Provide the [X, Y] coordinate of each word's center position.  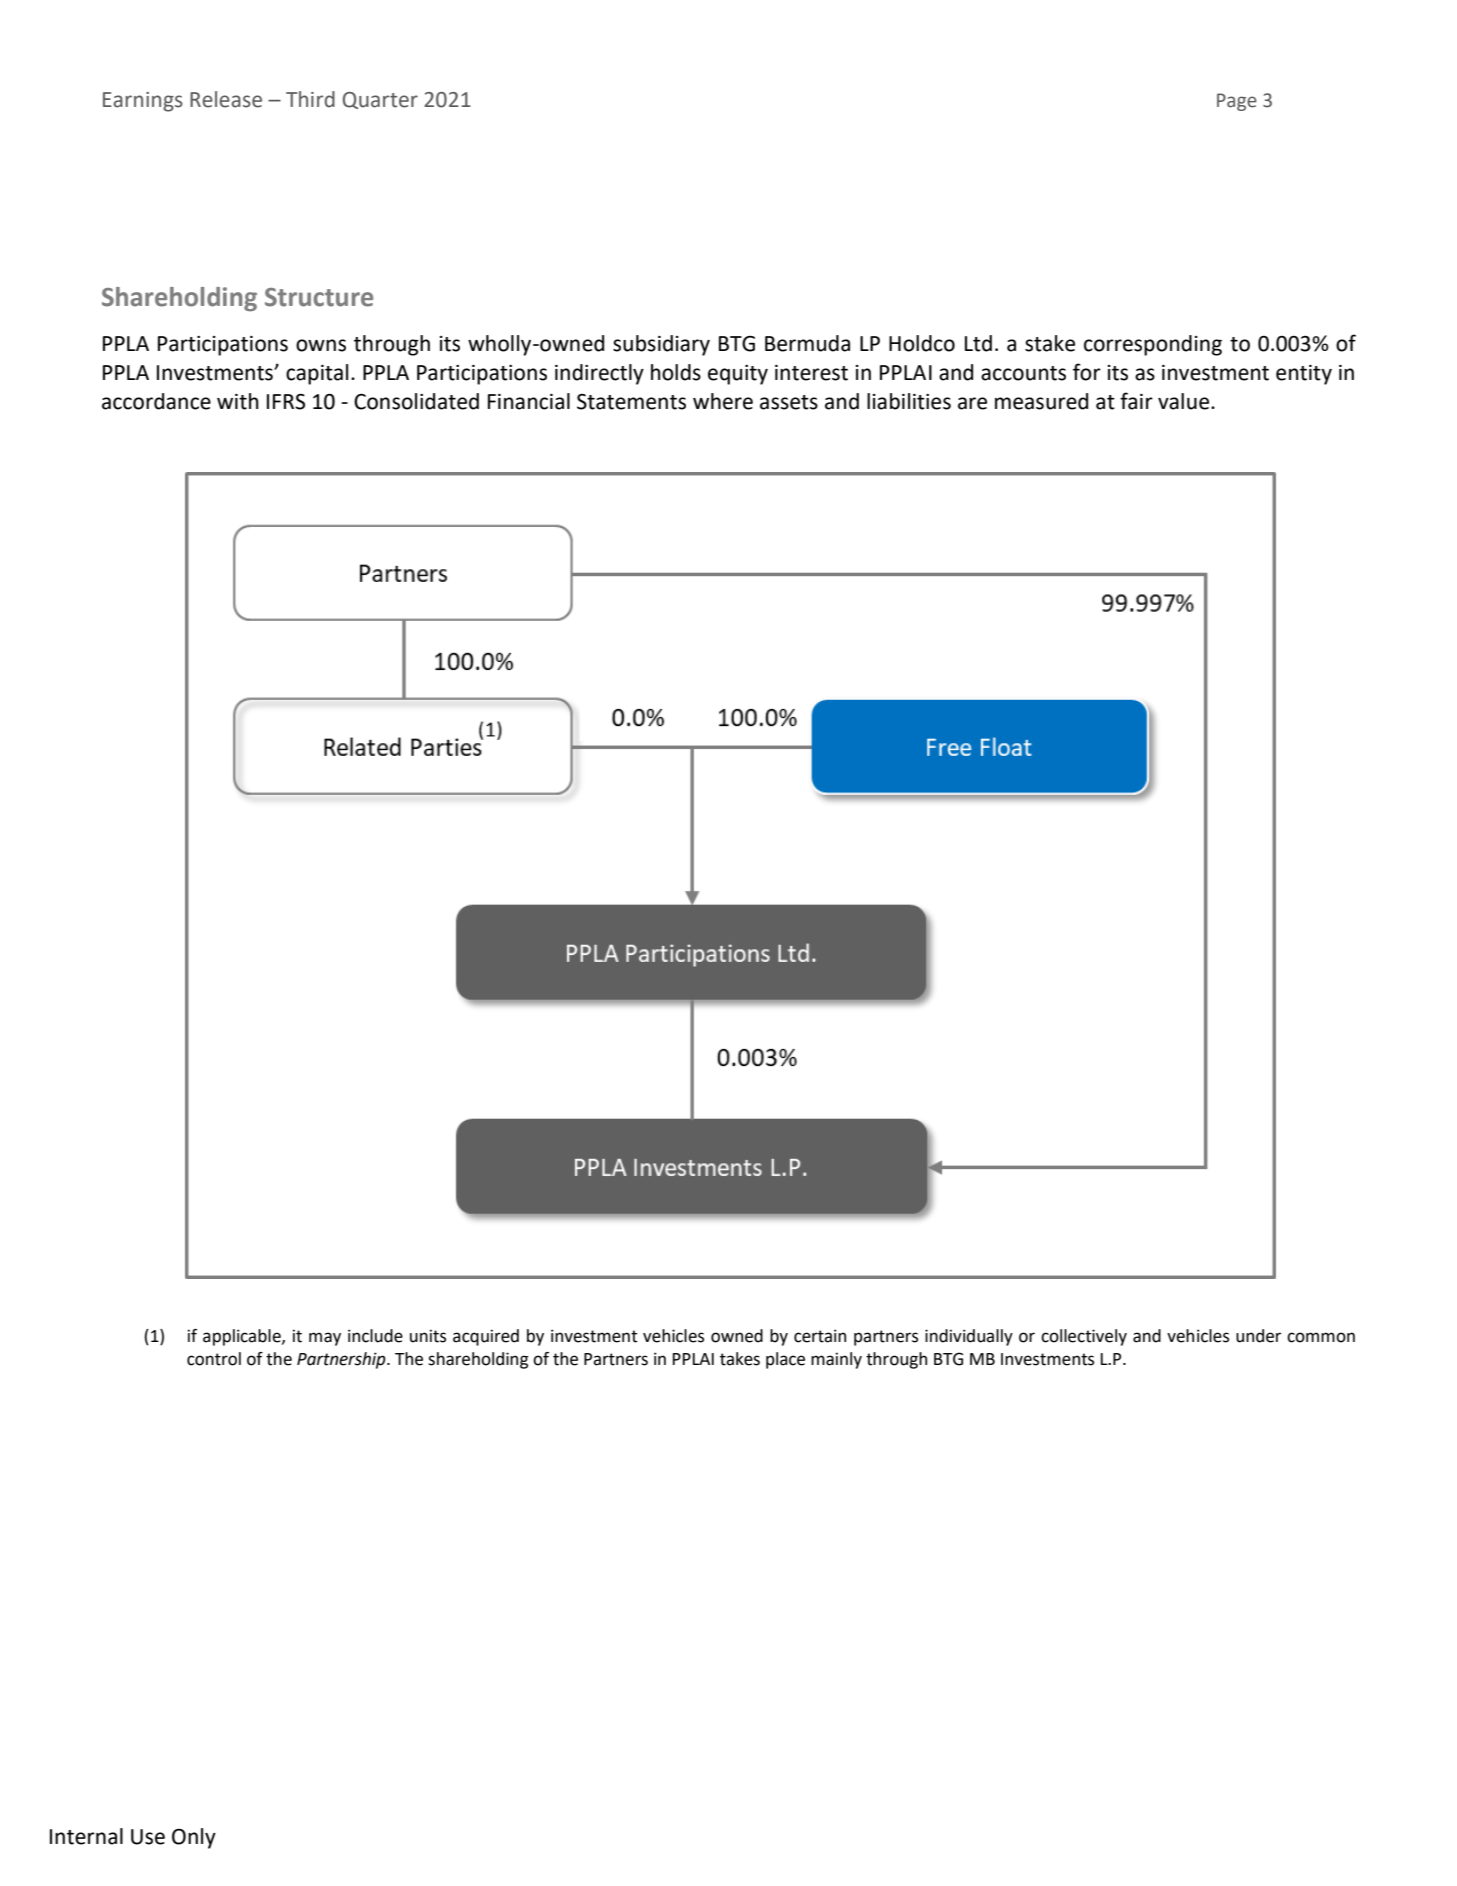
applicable [243, 1337]
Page [1237, 102]
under [1258, 1336]
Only [194, 1838]
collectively [1084, 1337]
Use [148, 1837]
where [723, 401]
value [1183, 401]
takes [740, 1359]
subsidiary [661, 345]
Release [226, 99]
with [238, 401]
